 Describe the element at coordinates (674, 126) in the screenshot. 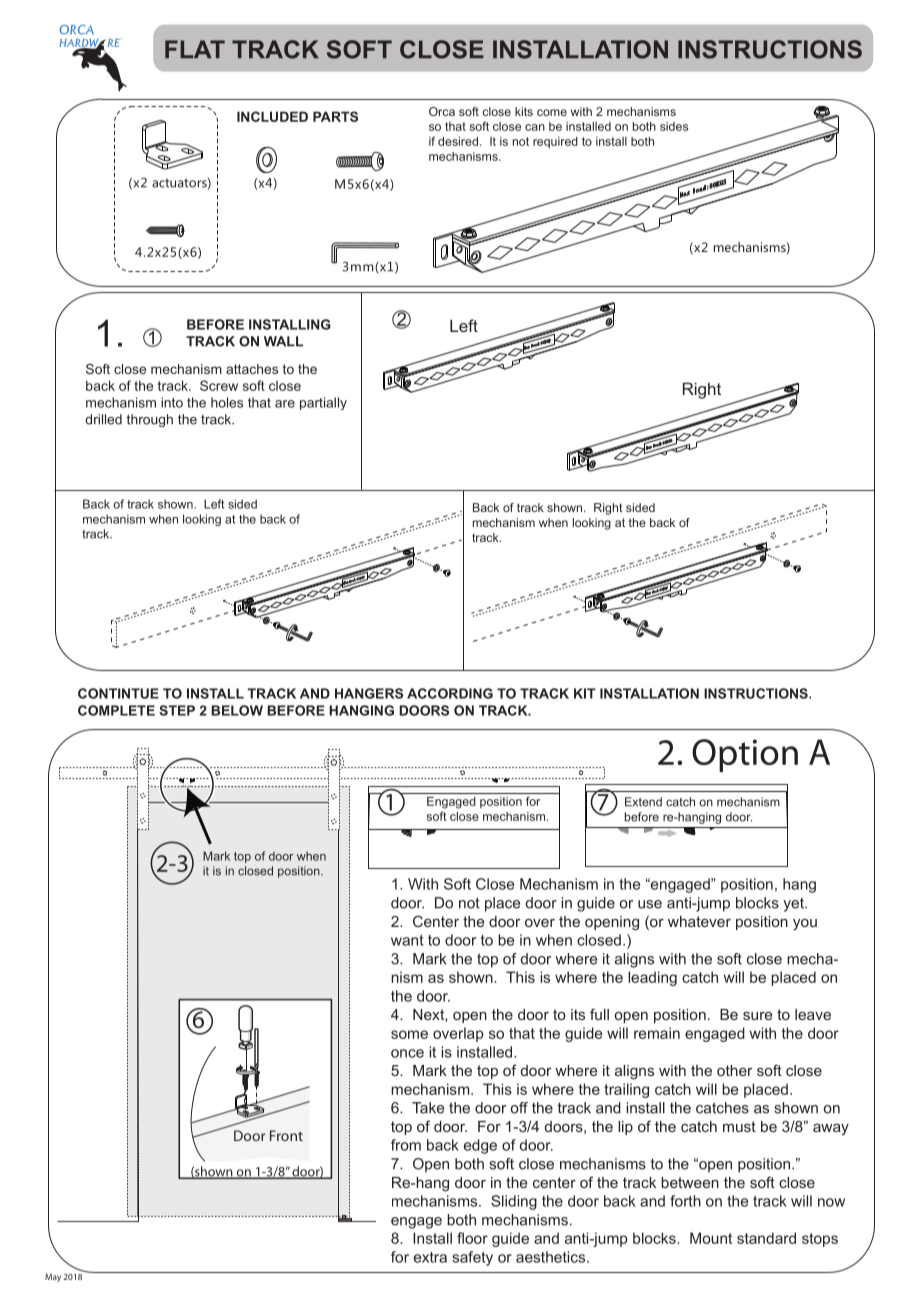

I see `sides` at that location.
